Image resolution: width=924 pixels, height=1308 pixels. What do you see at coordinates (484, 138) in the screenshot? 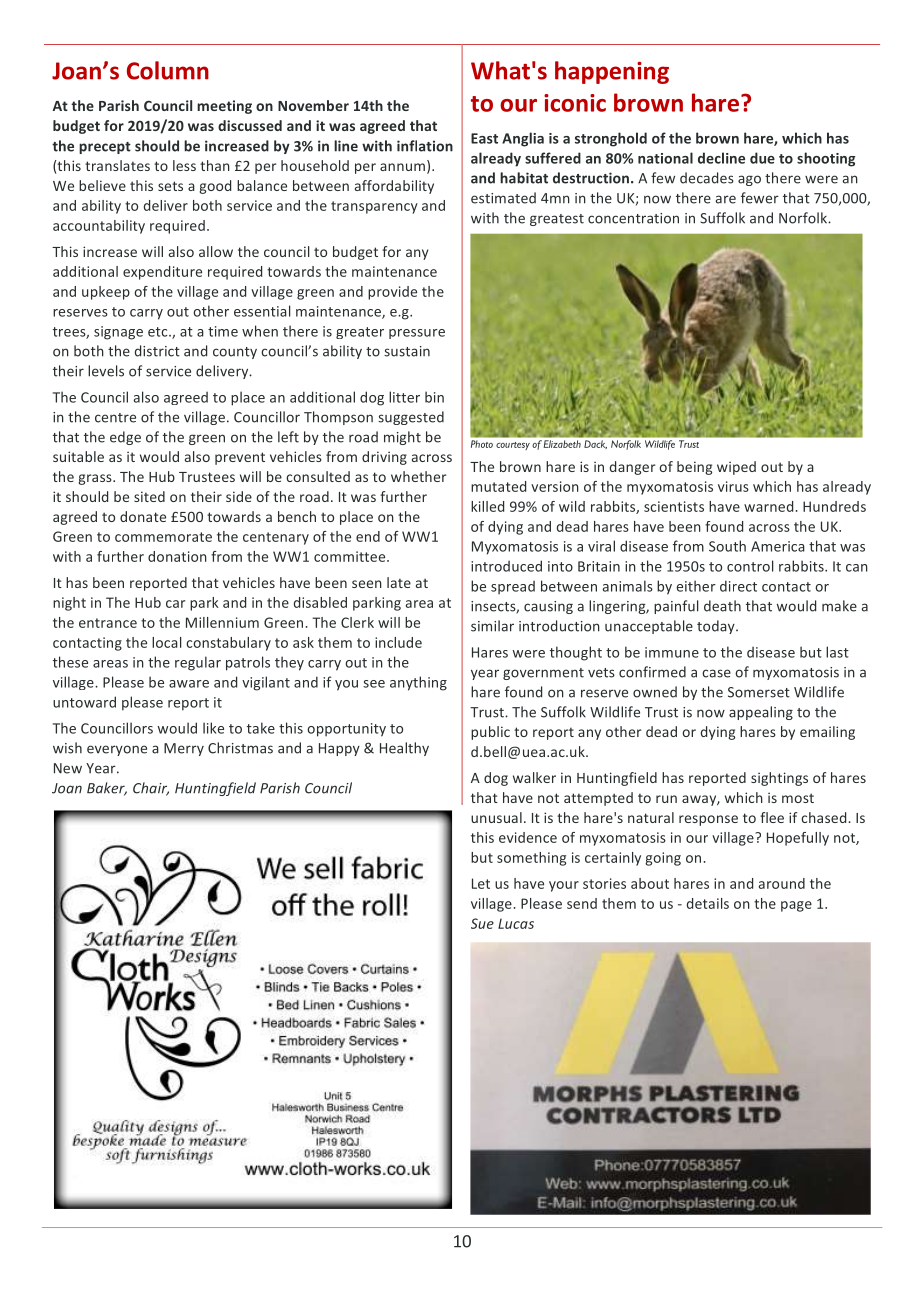
I see `East` at bounding box center [484, 138].
